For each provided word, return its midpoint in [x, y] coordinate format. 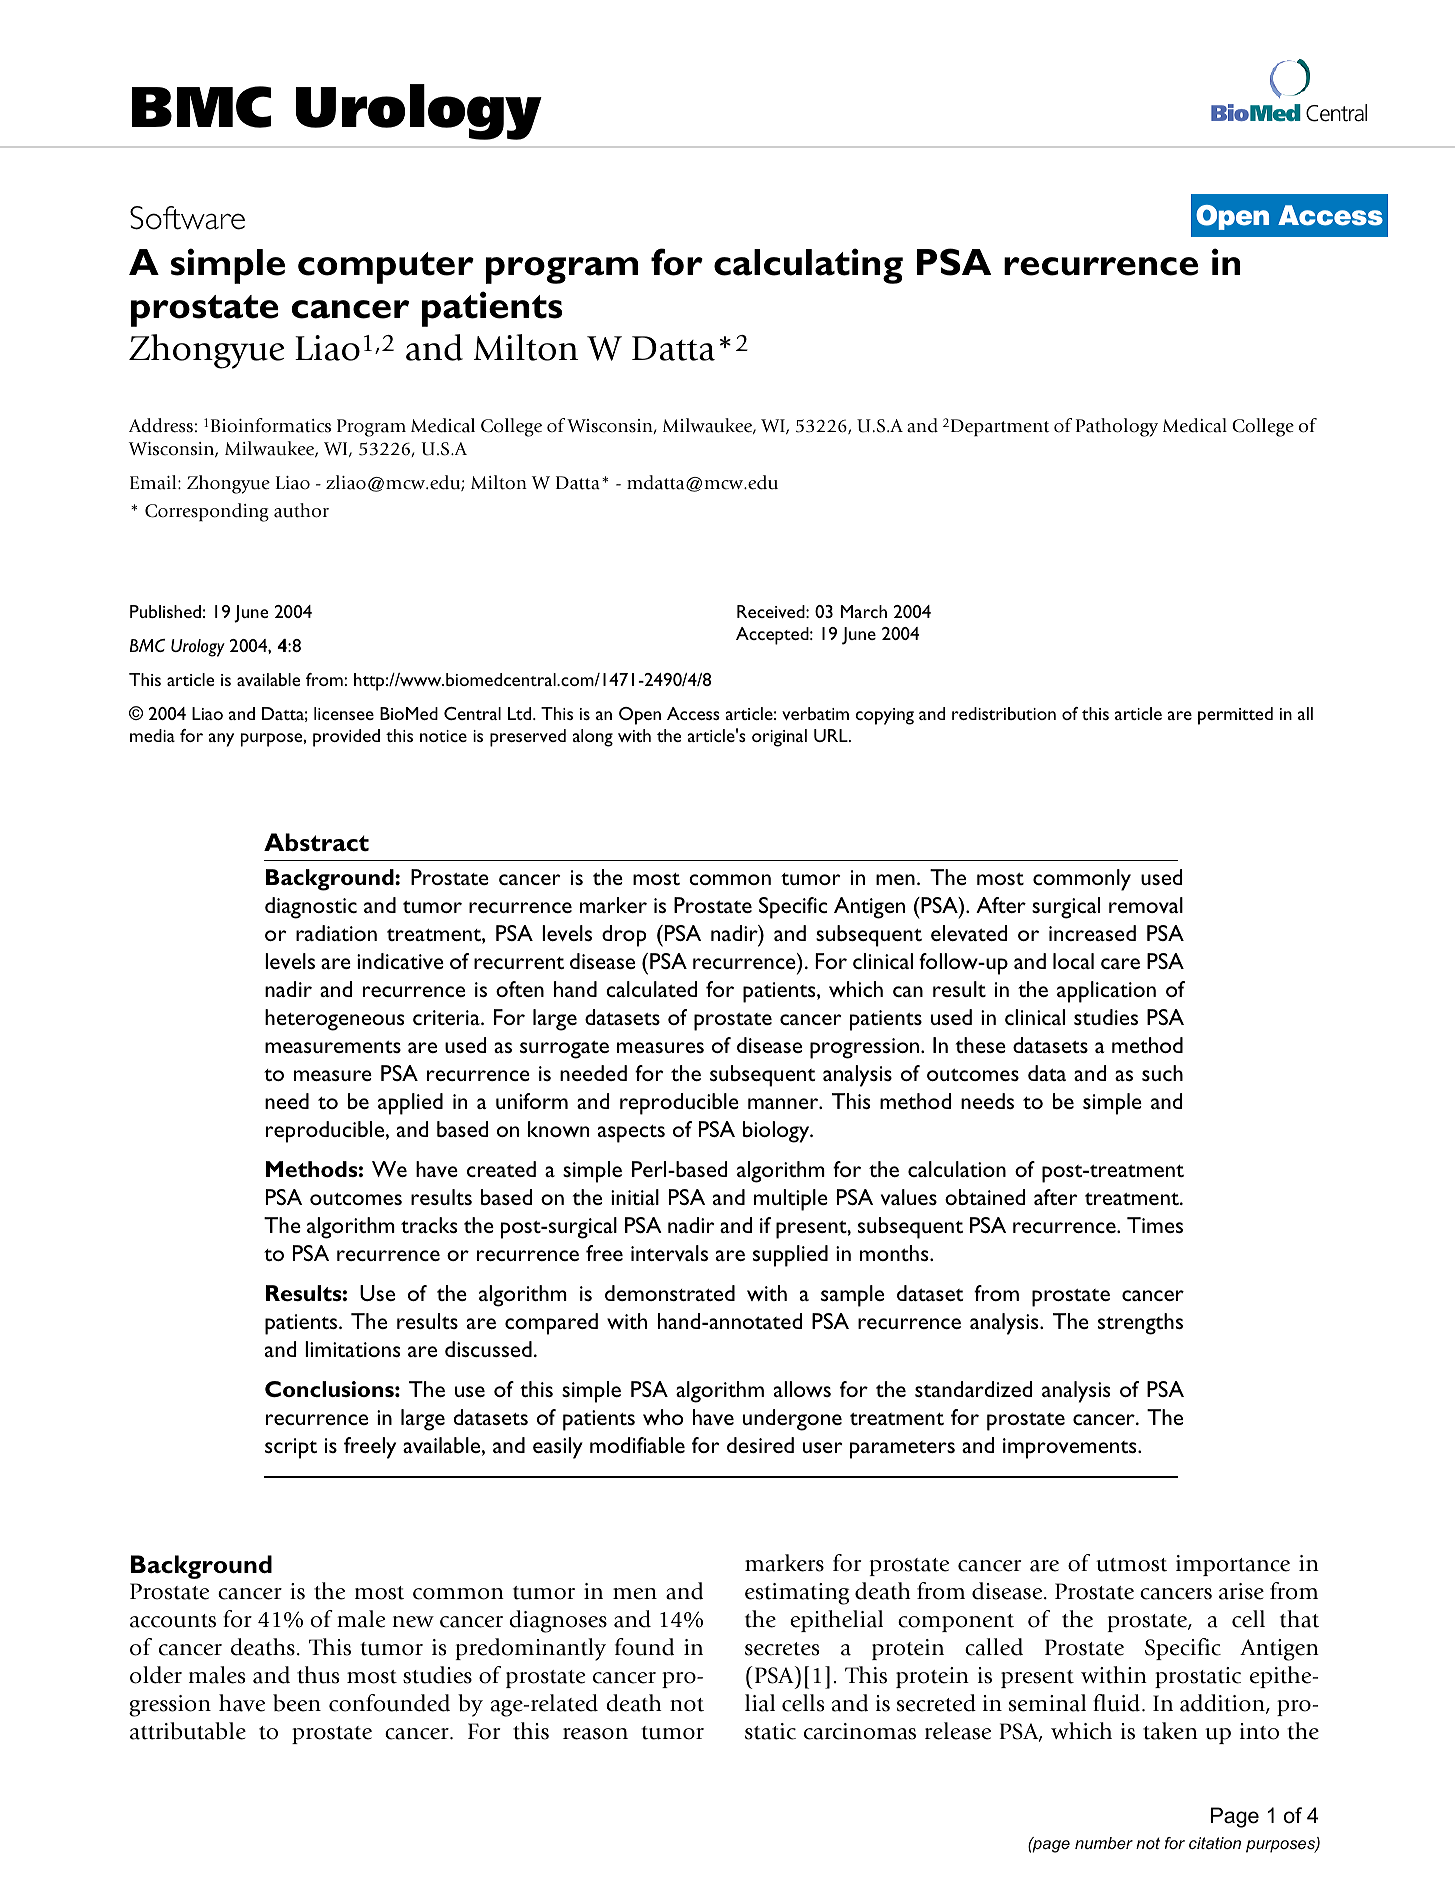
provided [346, 738]
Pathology [1117, 427]
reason [595, 1734]
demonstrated [670, 1293]
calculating [808, 266]
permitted [1235, 716]
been [297, 1703]
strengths [1140, 1324]
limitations [352, 1349]
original [779, 738]
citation [1215, 1843]
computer [386, 268]
